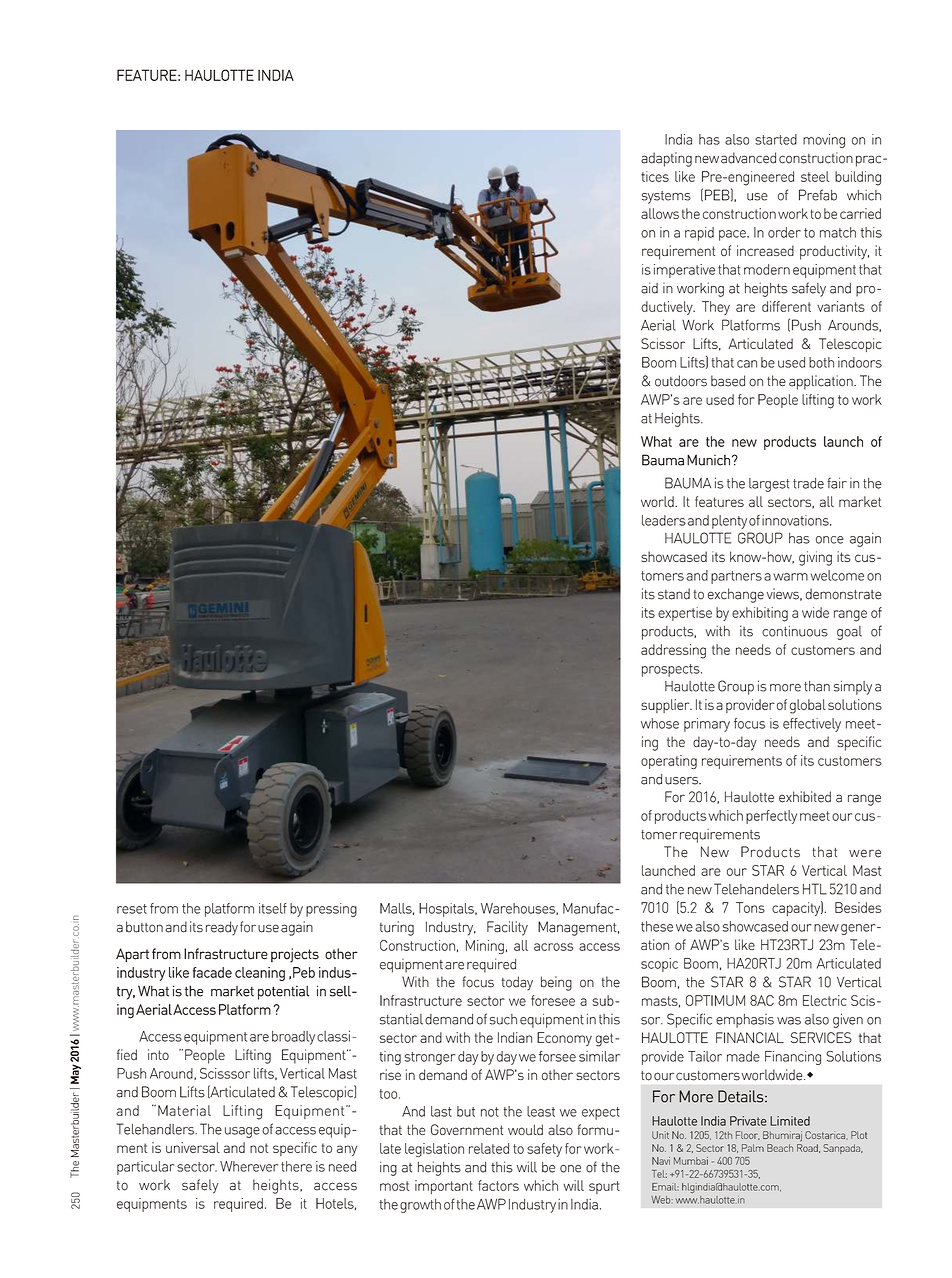 This screenshot has height=1278, width=952. What do you see at coordinates (649, 288) in the screenshot?
I see `aid` at bounding box center [649, 288].
